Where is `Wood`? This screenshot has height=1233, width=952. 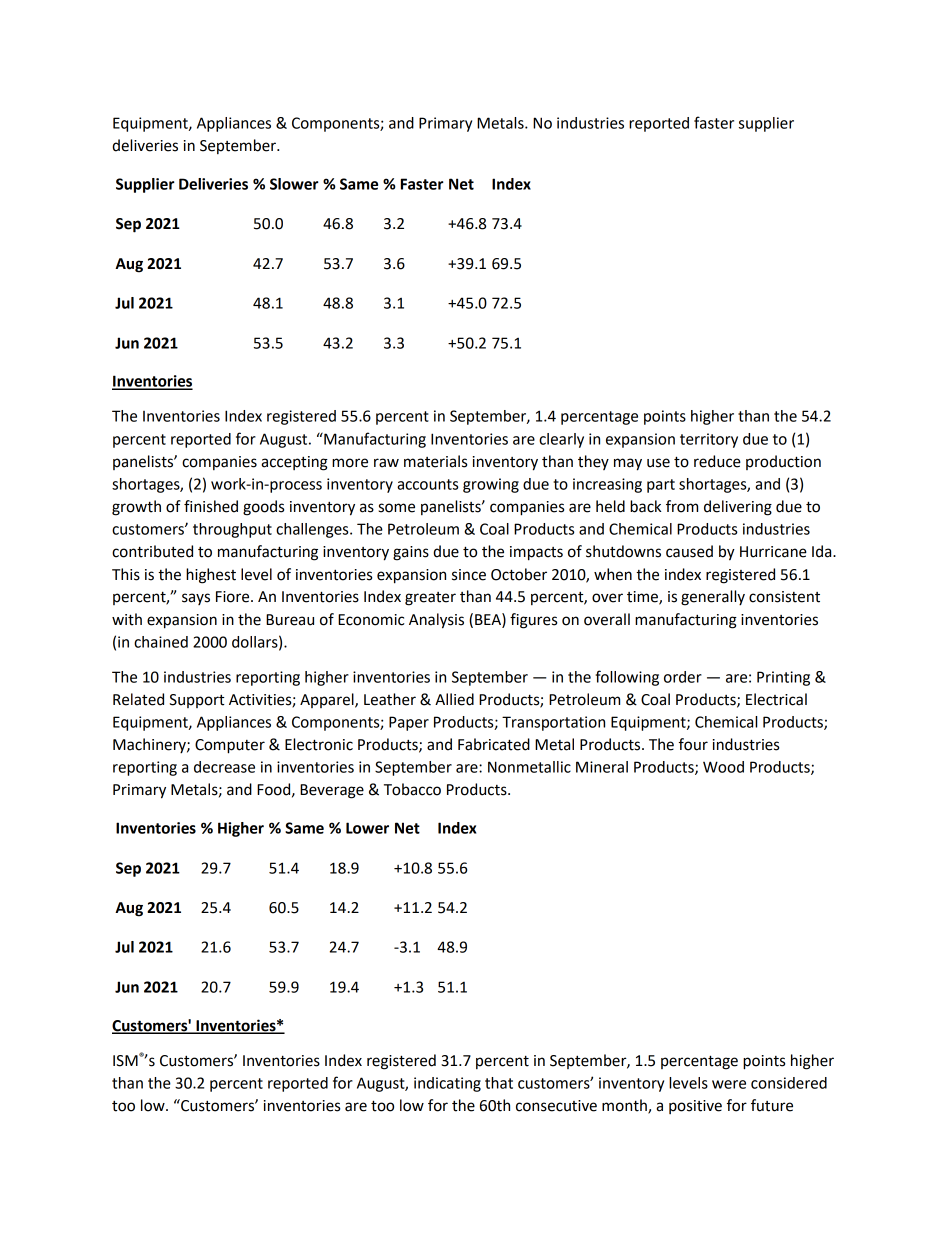 Wood is located at coordinates (723, 767).
